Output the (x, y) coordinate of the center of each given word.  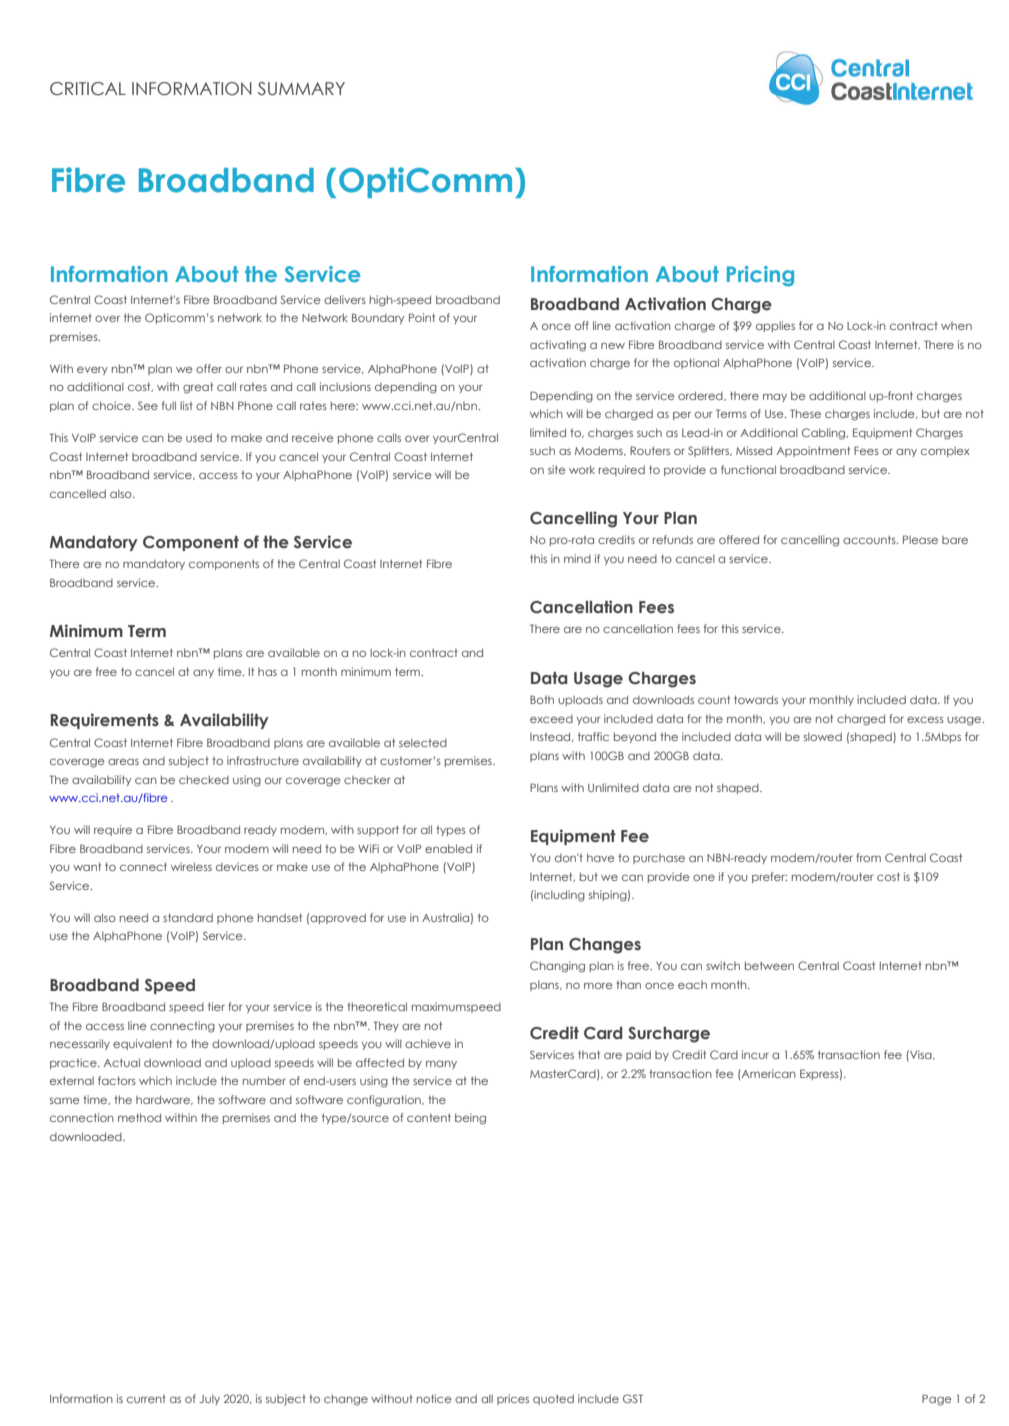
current (146, 1399)
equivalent (142, 1044)
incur (755, 1054)
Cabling (825, 434)
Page (937, 1400)
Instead (551, 737)
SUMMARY (301, 89)
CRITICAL (88, 89)
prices (513, 1399)
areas (123, 761)
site (557, 469)
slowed (823, 736)
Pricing (760, 276)
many (441, 1064)
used (199, 437)
